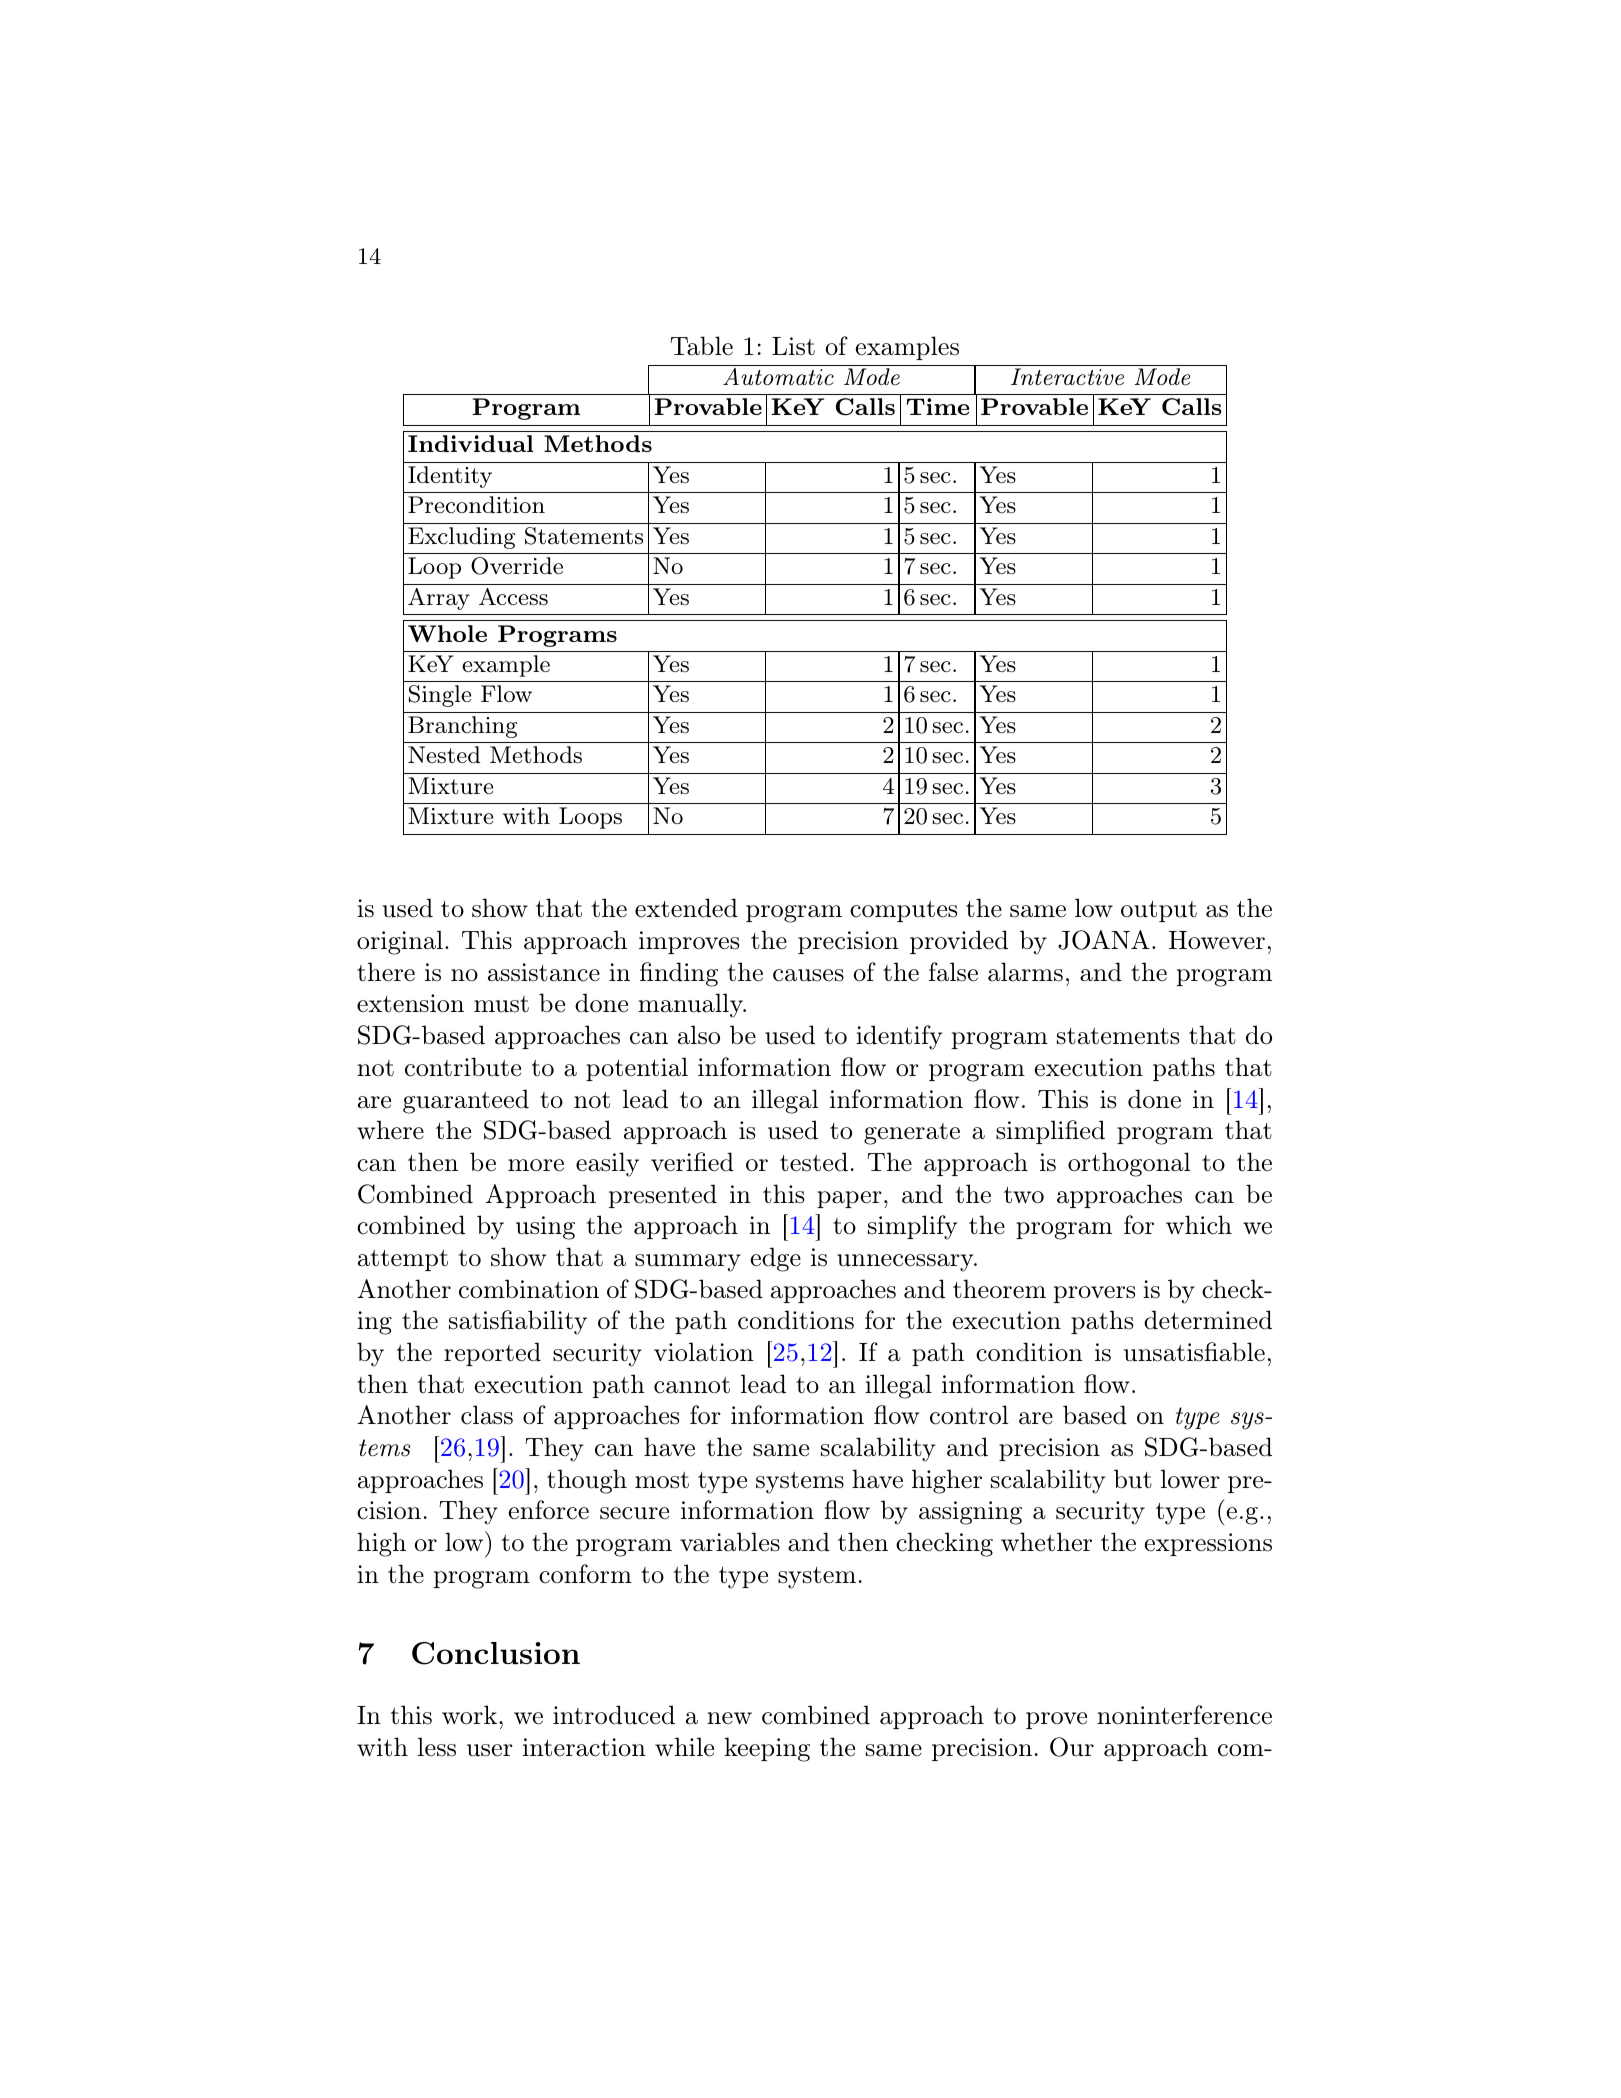  Describe the element at coordinates (1050, 1132) in the page. I see `simplified` at that location.
